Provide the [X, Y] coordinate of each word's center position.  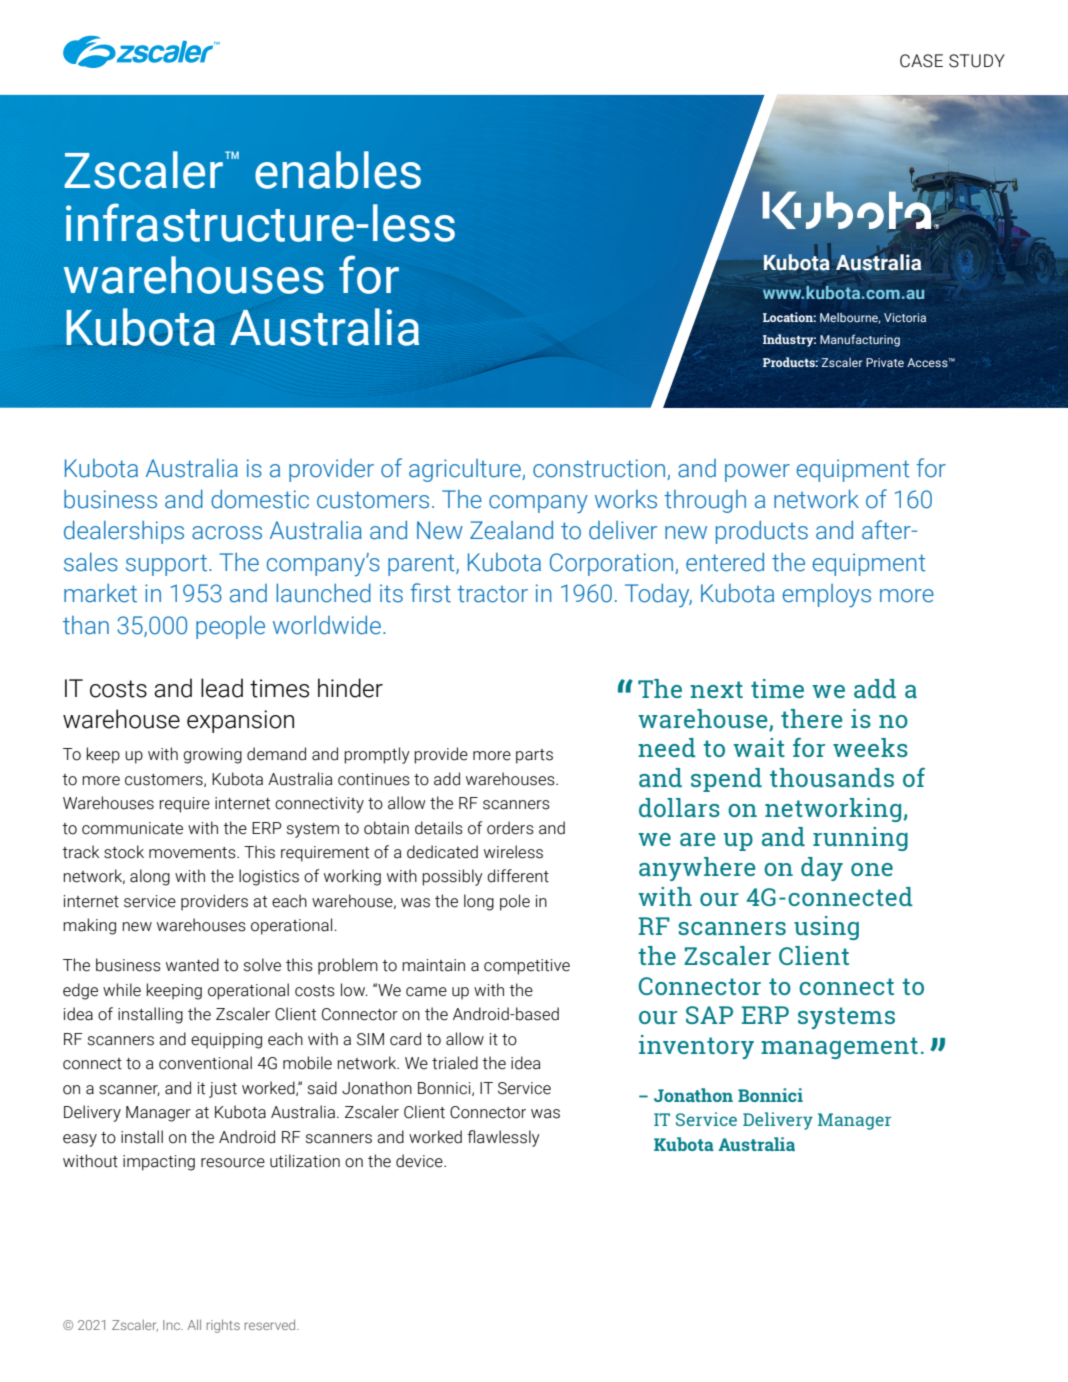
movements [193, 853]
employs [827, 596]
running [860, 839]
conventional [205, 1063]
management [839, 1048]
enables [338, 170]
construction [599, 468]
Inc [173, 1325]
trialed [455, 1063]
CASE [921, 61]
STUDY [977, 61]
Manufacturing [860, 340]
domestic [260, 499]
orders [510, 828]
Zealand [511, 530]
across [227, 533]
